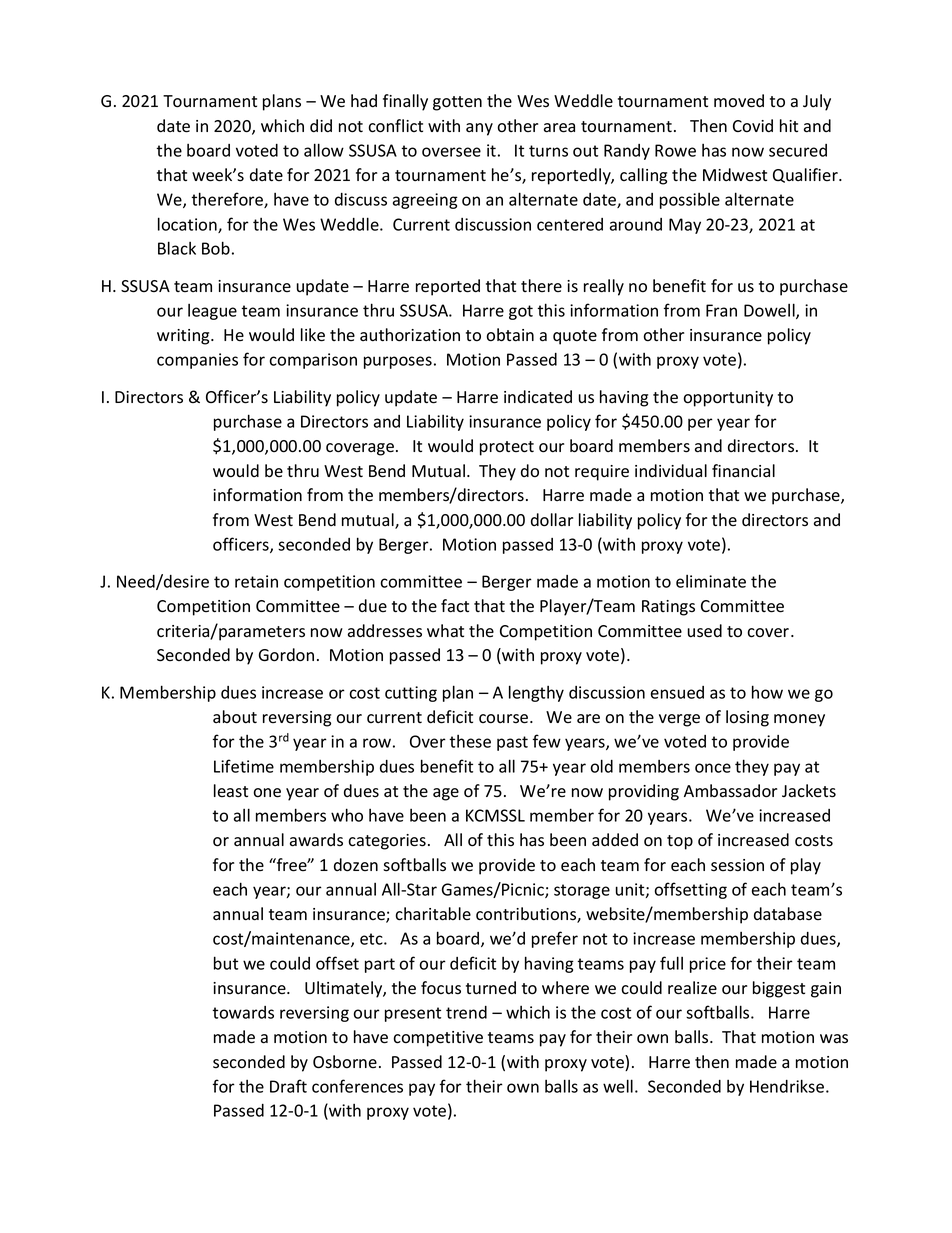 The width and height of the page is (952, 1233). Describe the element at coordinates (455, 606) in the page. I see `fact` at that location.
